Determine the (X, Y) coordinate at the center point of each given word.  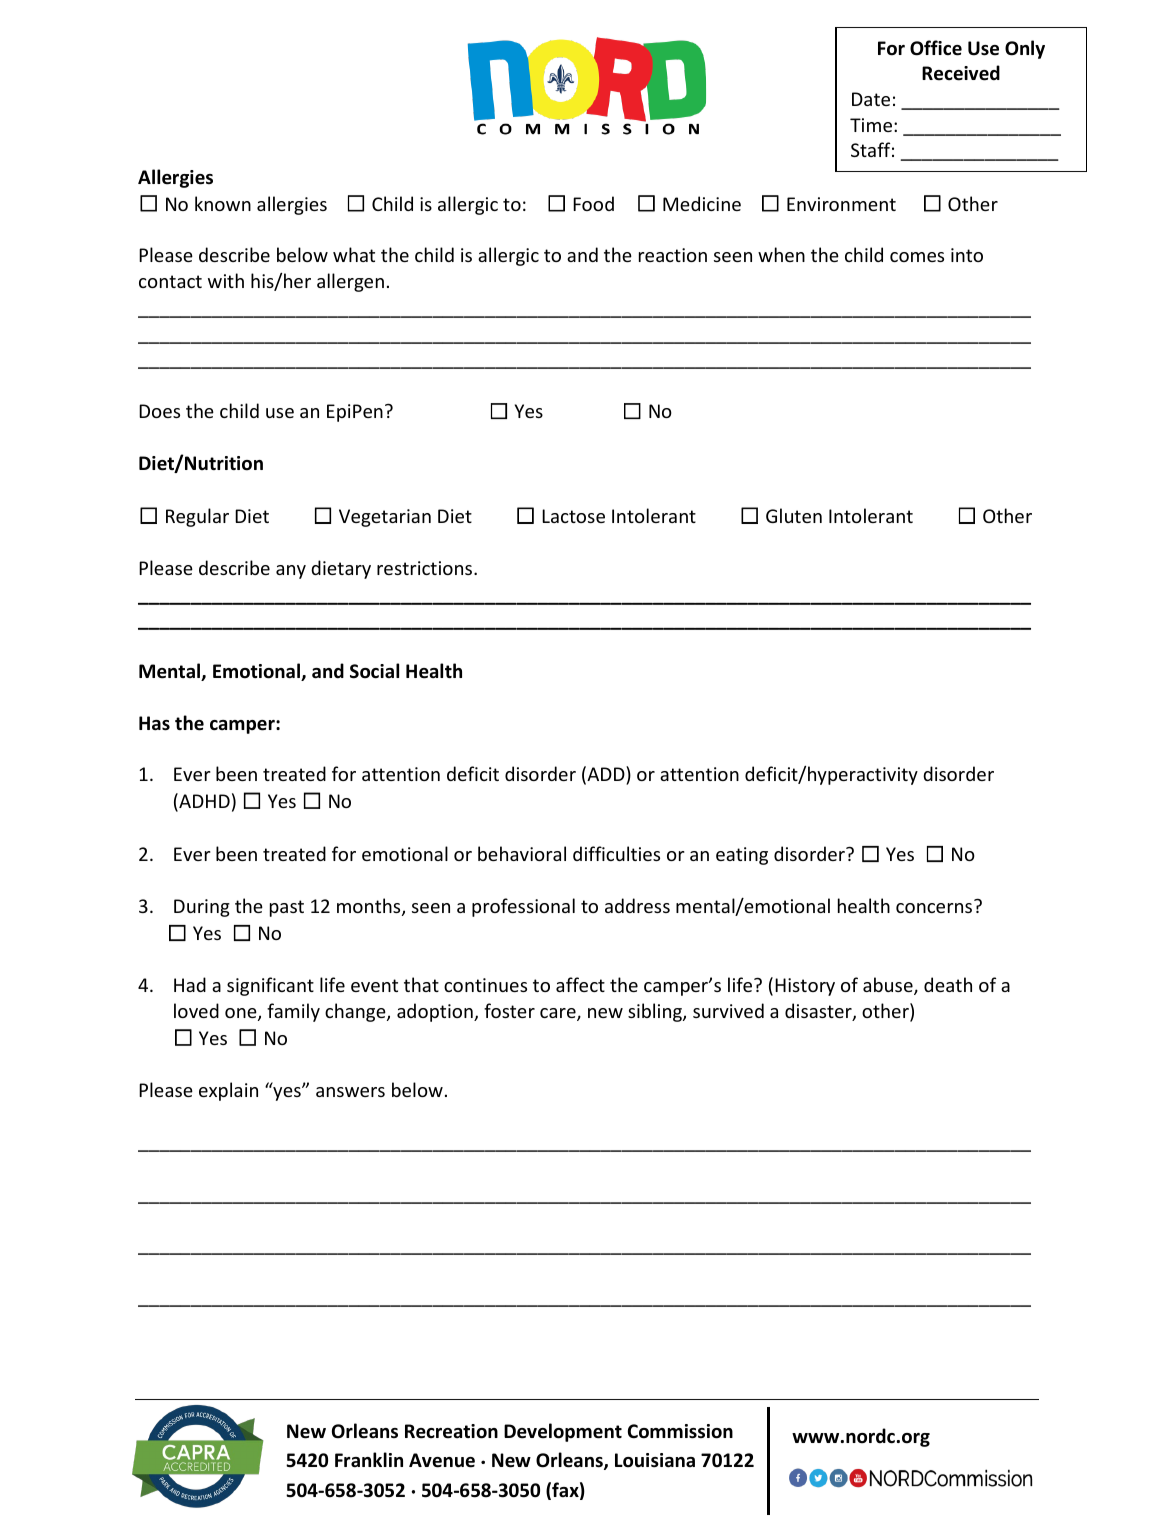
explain (228, 1091)
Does (159, 411)
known (223, 203)
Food (593, 203)
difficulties (616, 853)
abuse (889, 986)
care (559, 1014)
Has (154, 723)
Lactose (573, 516)
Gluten (794, 515)
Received (961, 73)
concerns (934, 908)
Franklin (369, 1459)
